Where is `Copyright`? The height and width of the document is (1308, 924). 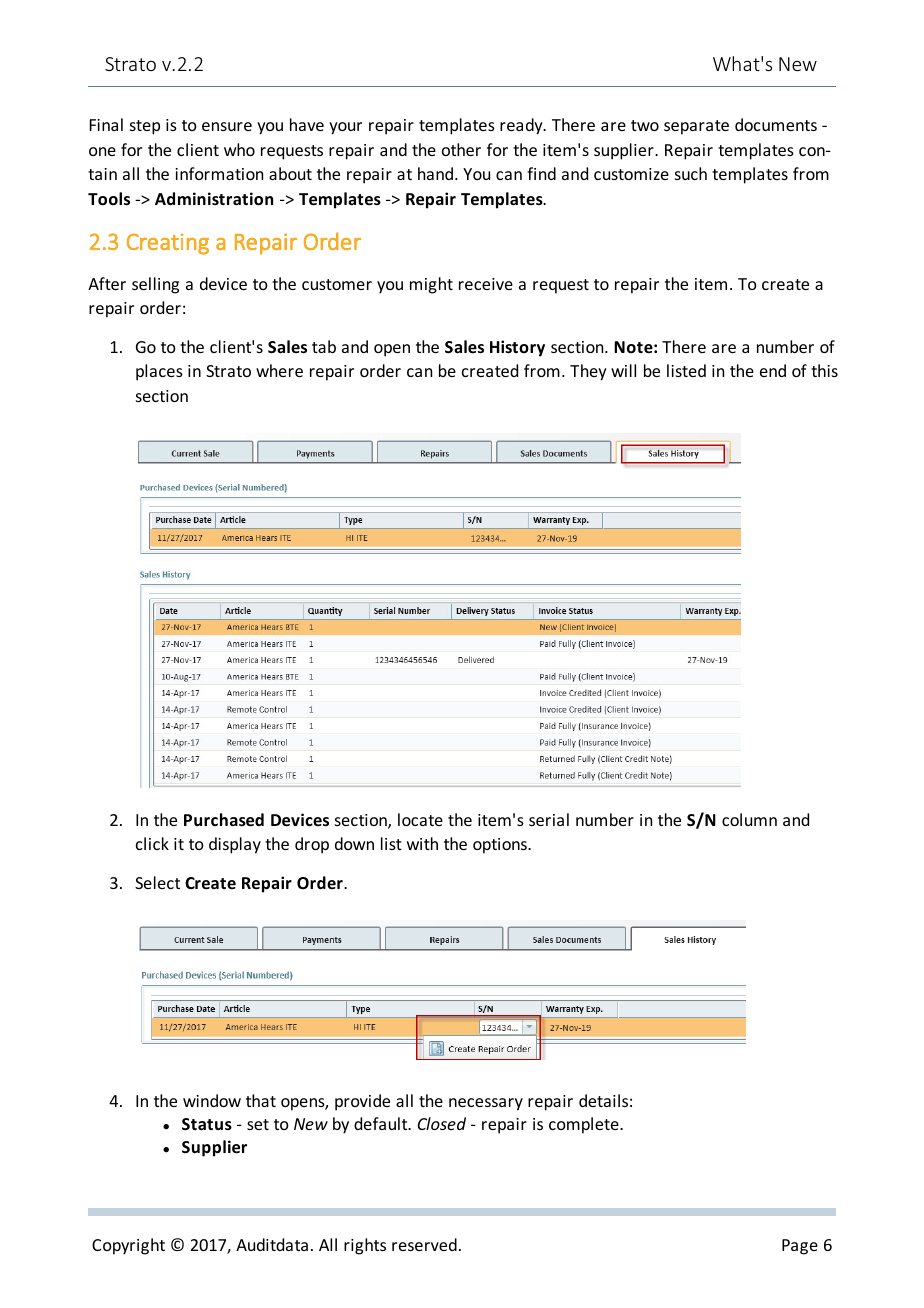 Copyright is located at coordinates (128, 1246).
